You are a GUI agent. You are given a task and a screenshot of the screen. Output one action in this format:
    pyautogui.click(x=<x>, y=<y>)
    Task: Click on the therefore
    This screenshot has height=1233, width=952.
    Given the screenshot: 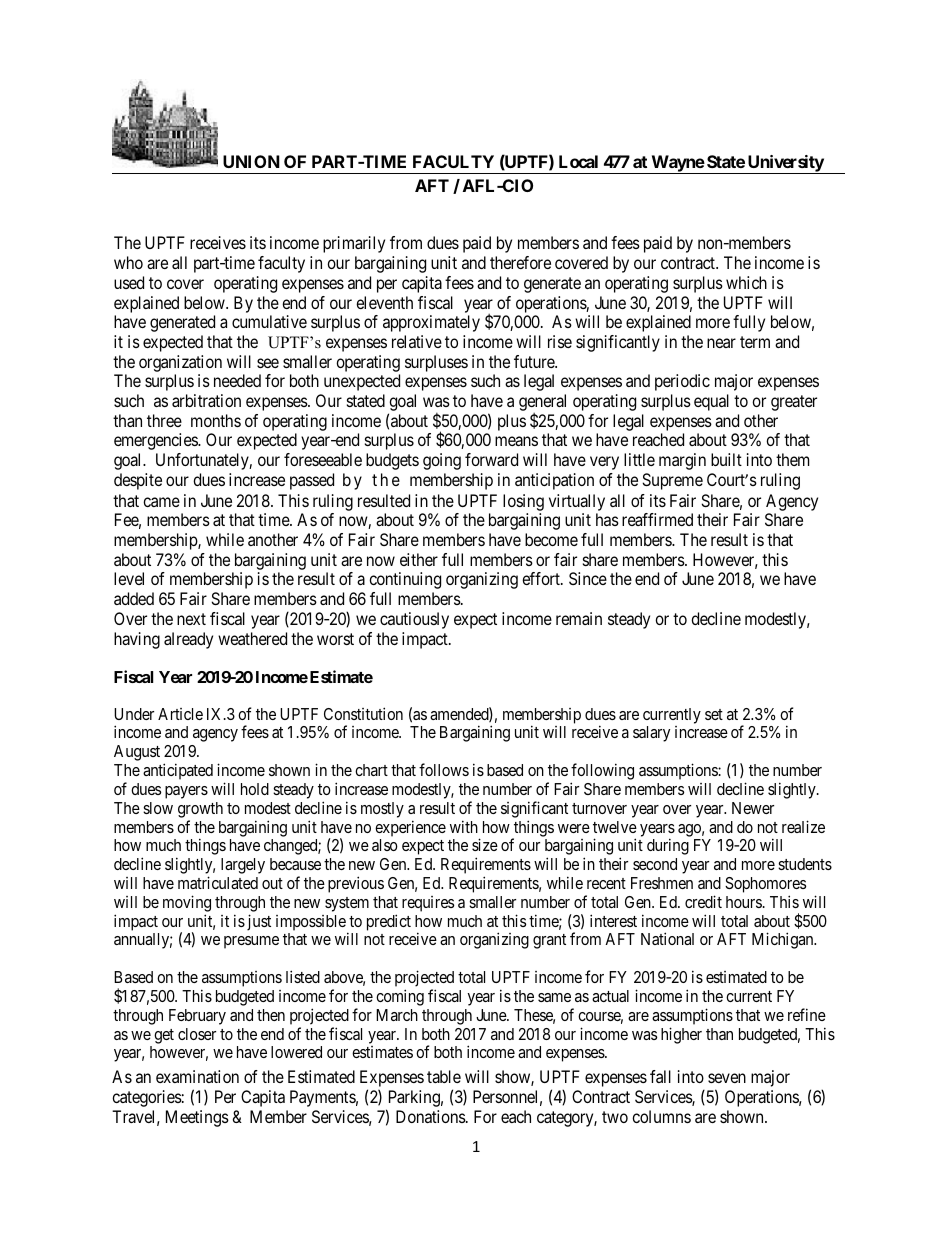 What is the action you would take?
    pyautogui.click(x=520, y=262)
